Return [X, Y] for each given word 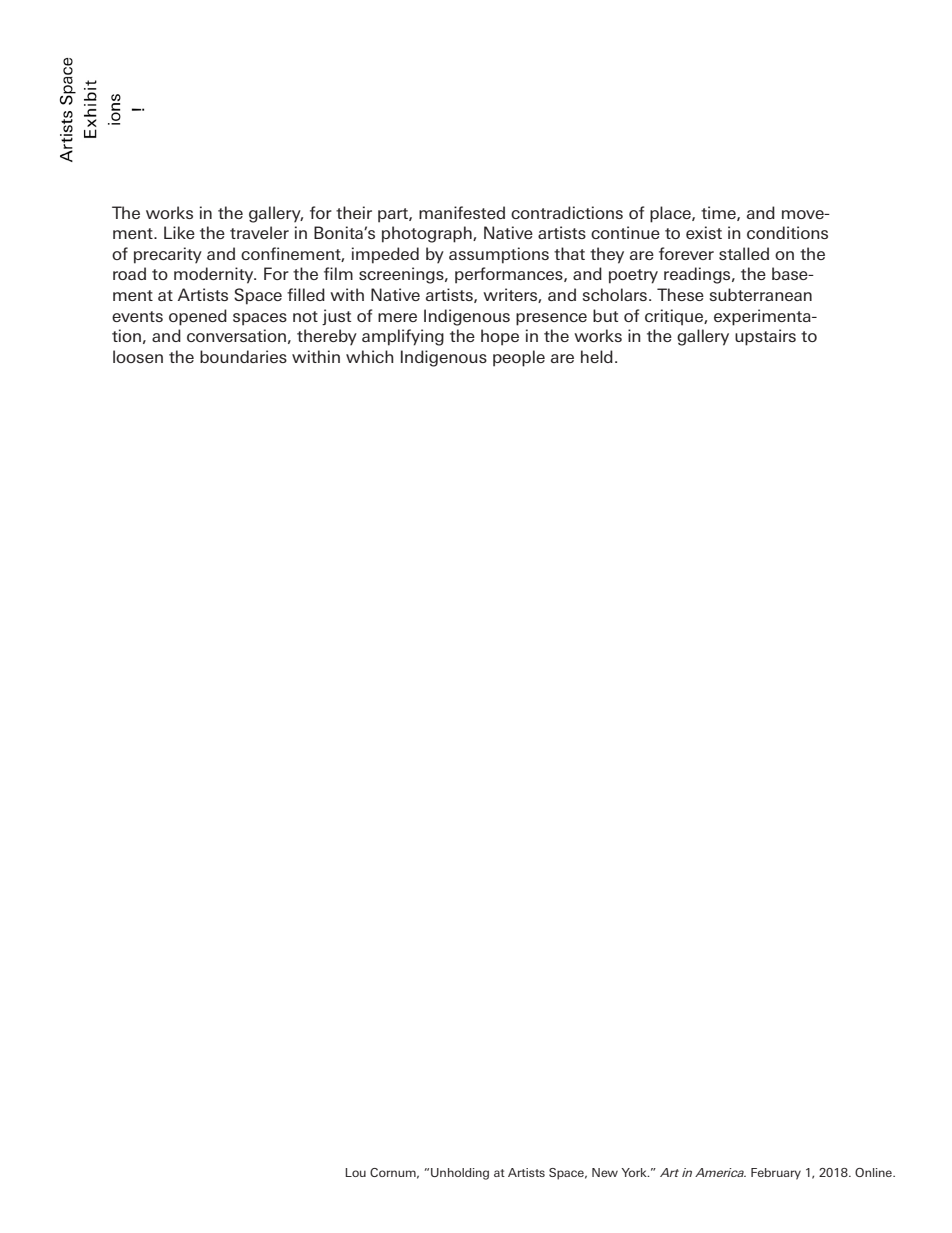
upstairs [765, 337]
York [635, 1172]
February [776, 1174]
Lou [355, 1172]
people [519, 358]
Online [874, 1172]
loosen [138, 356]
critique [675, 317]
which [370, 356]
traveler [259, 232]
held [597, 356]
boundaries [243, 356]
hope [500, 337]
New [605, 1172]
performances [510, 275]
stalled [744, 253]
